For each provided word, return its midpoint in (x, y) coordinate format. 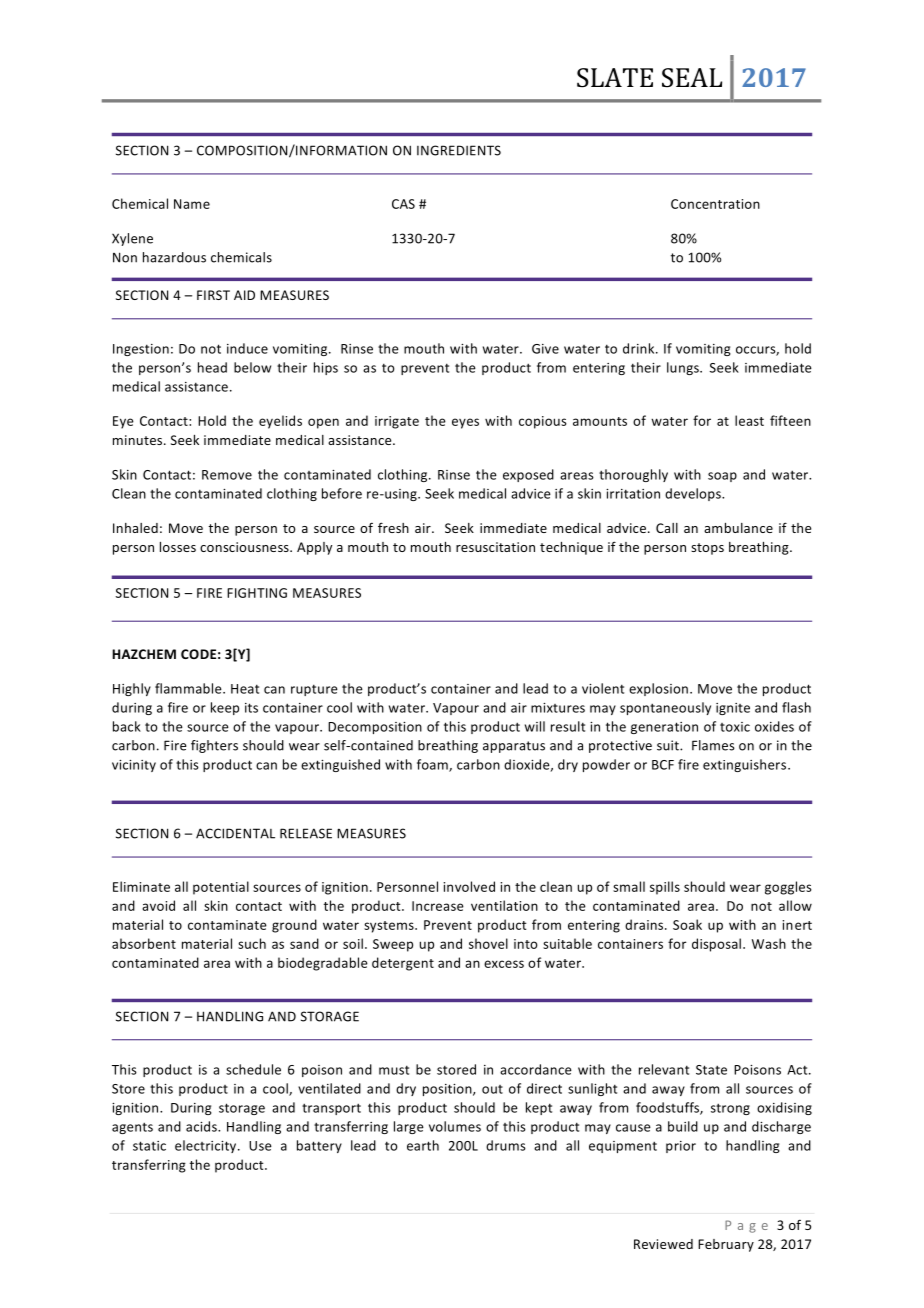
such (252, 943)
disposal (716, 945)
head (212, 367)
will (535, 726)
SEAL (692, 78)
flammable (189, 688)
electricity (207, 1146)
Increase (438, 906)
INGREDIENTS (459, 150)
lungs (684, 368)
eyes (465, 423)
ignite (733, 709)
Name (192, 204)
